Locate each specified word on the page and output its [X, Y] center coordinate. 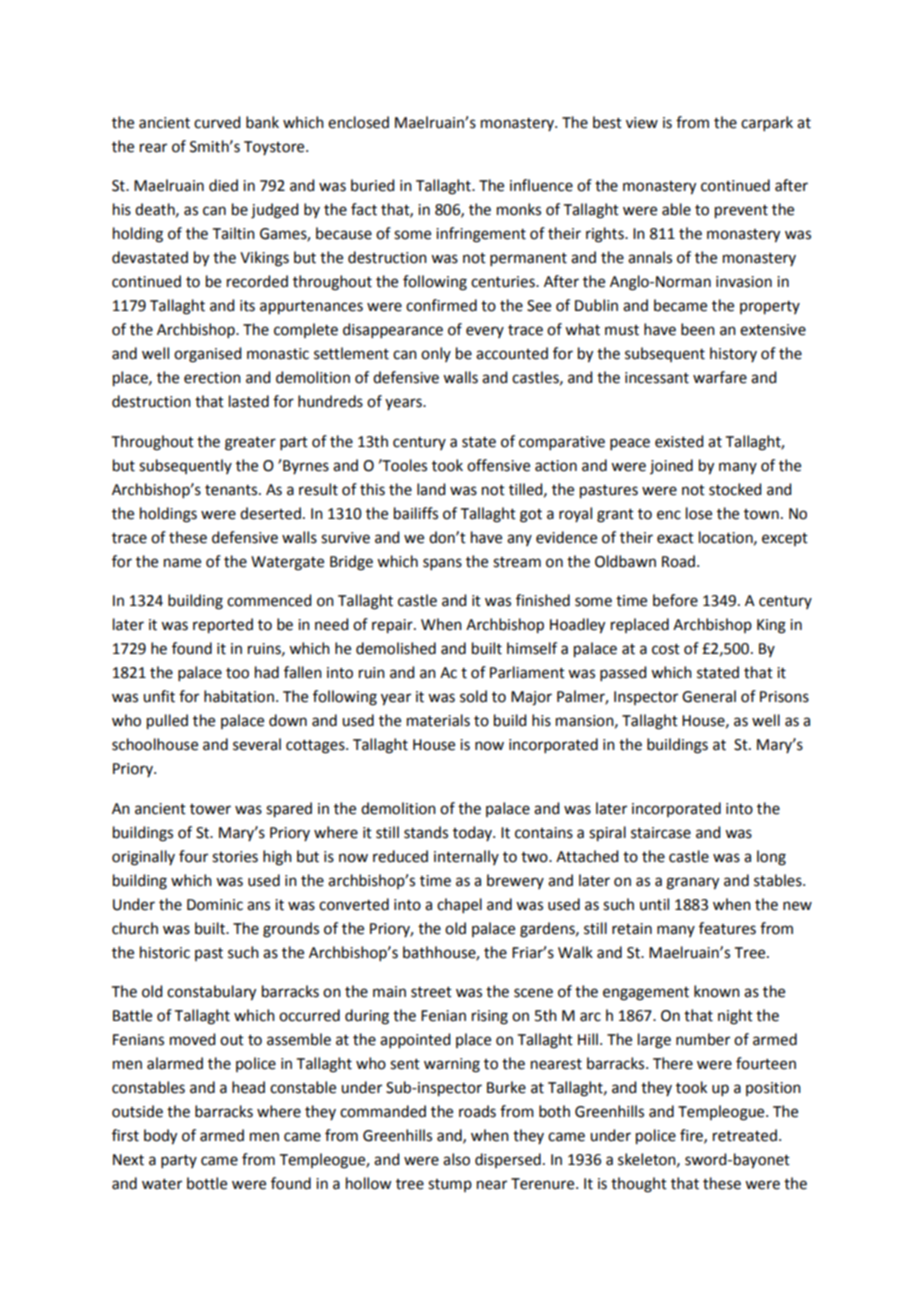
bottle [207, 1183]
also [456, 1159]
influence [541, 185]
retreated [745, 1135]
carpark [767, 123]
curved [217, 122]
